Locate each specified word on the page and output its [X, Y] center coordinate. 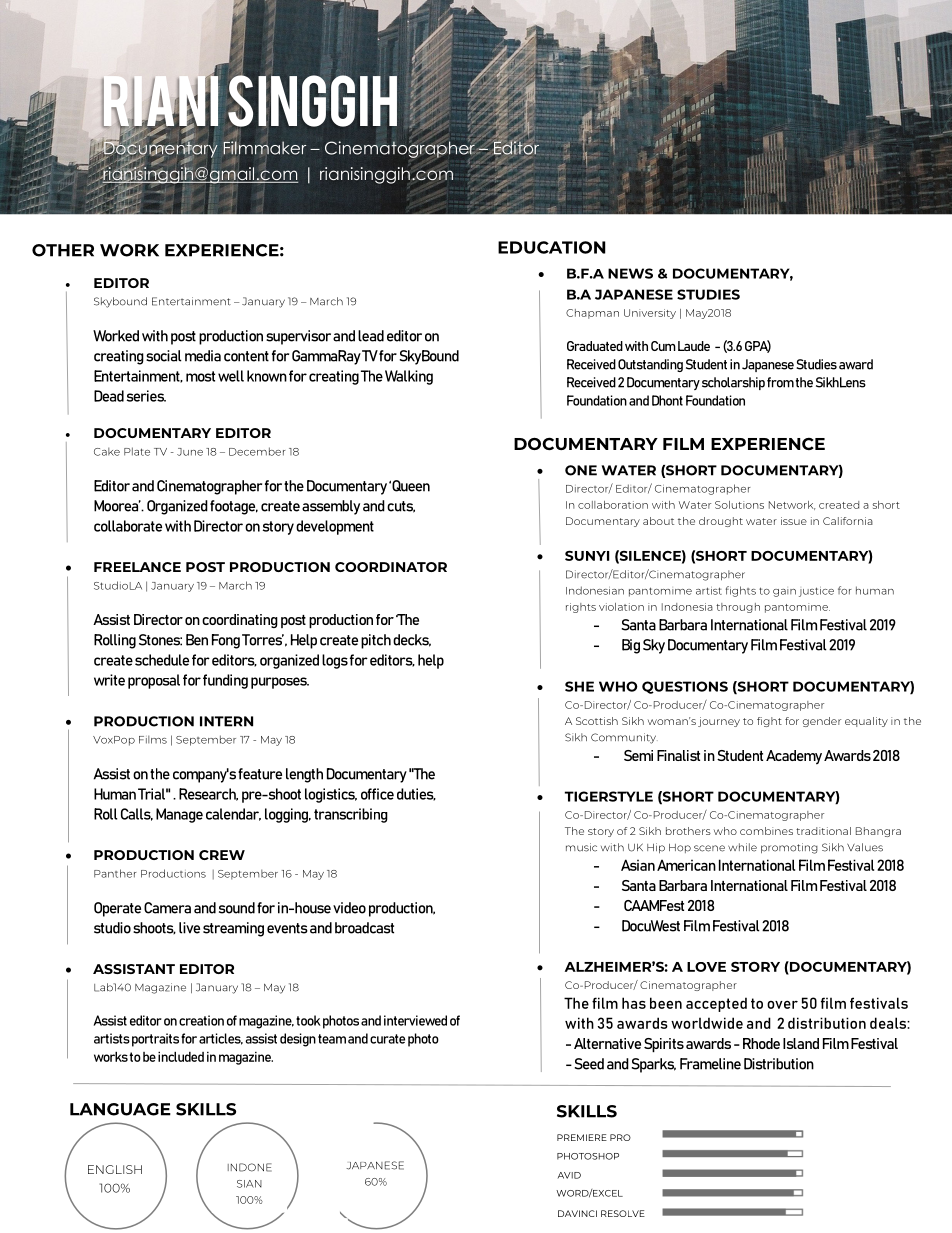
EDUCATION [552, 247]
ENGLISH [115, 1169]
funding [225, 681]
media [203, 356]
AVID [569, 1175]
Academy [794, 757]
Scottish [597, 721]
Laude [694, 346]
